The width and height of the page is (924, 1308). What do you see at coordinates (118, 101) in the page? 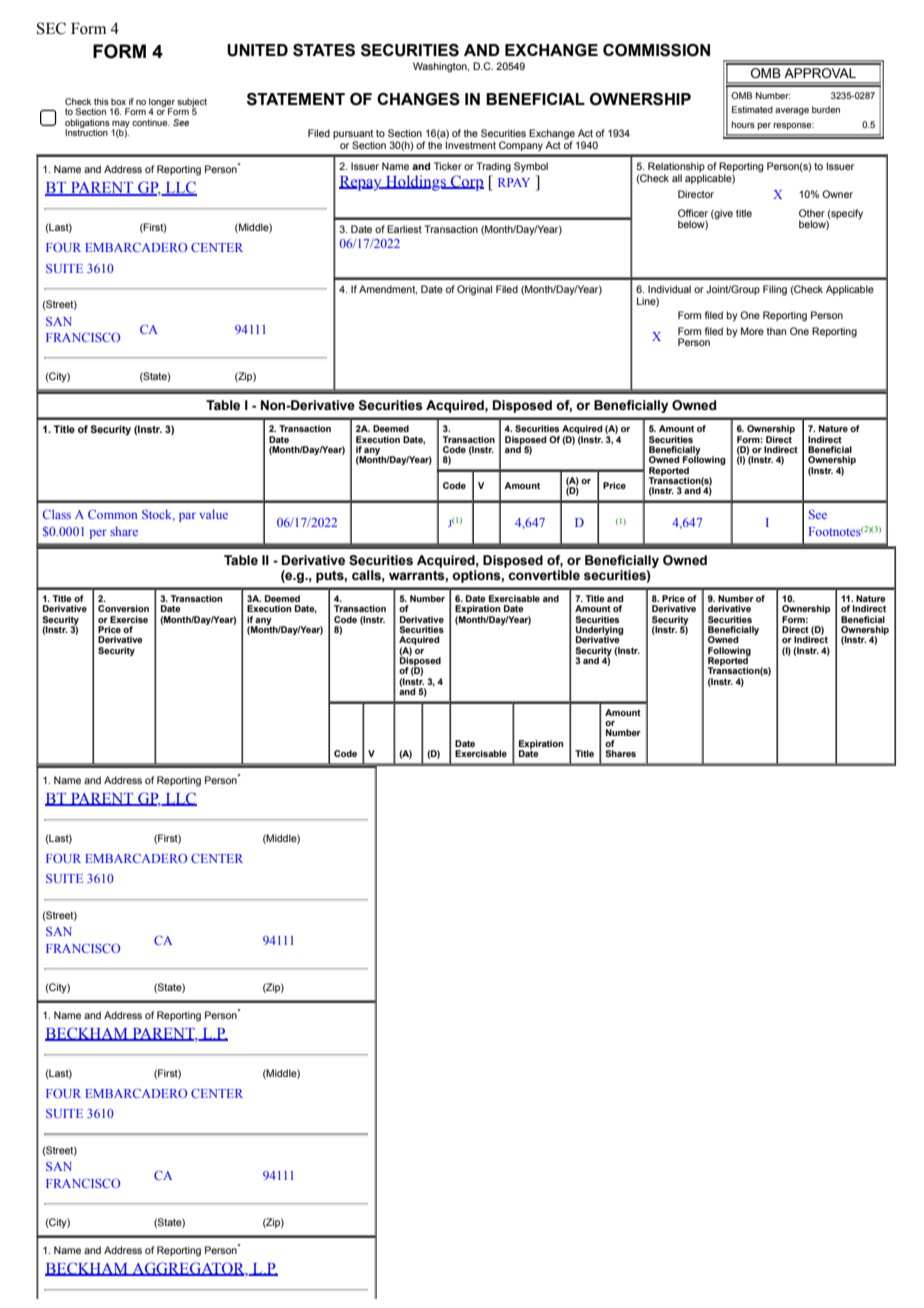
I see `box` at bounding box center [118, 101].
